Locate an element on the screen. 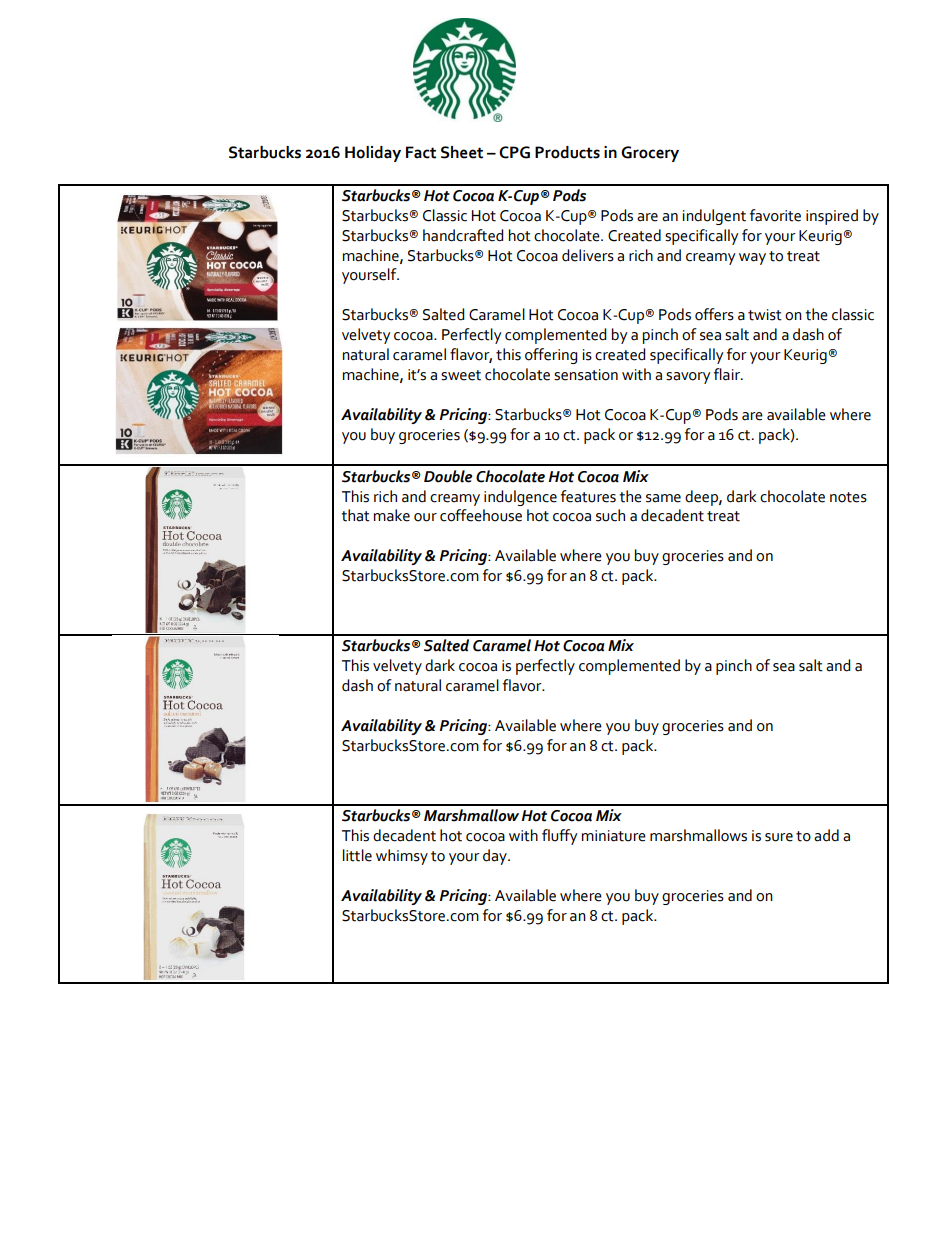 The height and width of the screenshot is (1233, 952). that is located at coordinates (355, 515).
